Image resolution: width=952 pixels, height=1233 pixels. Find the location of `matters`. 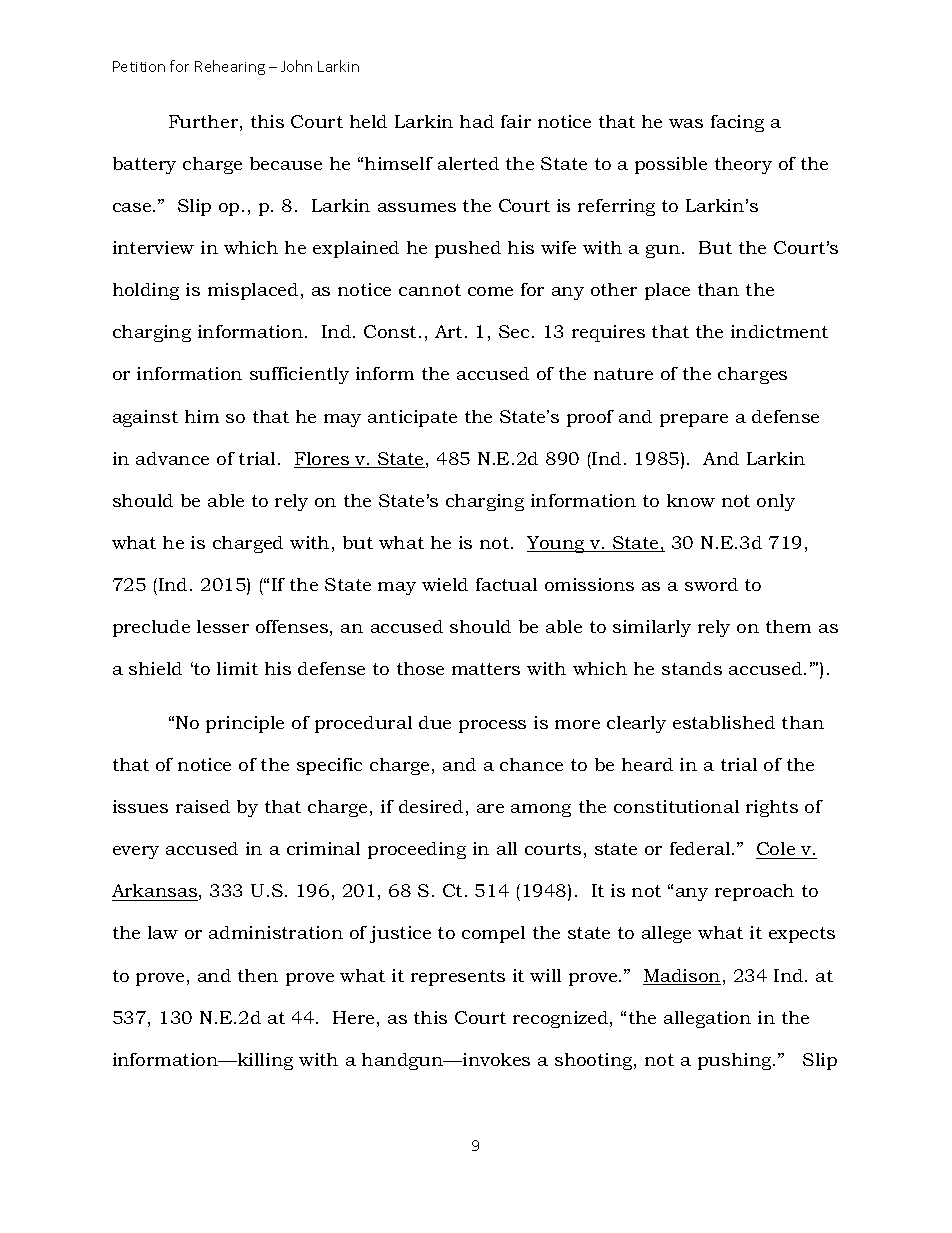

matters is located at coordinates (486, 669).
